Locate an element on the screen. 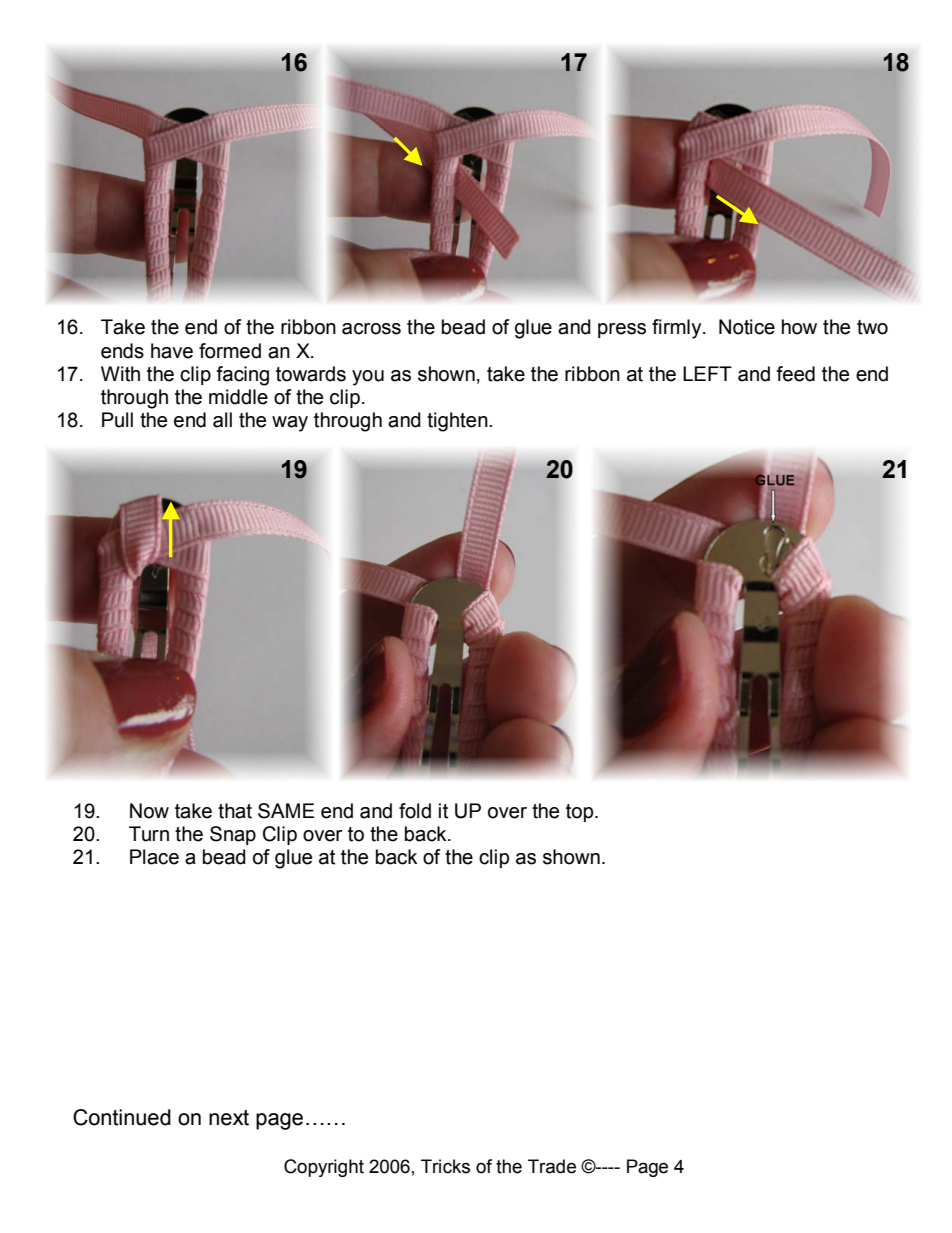 The image size is (952, 1233). top is located at coordinates (581, 813).
